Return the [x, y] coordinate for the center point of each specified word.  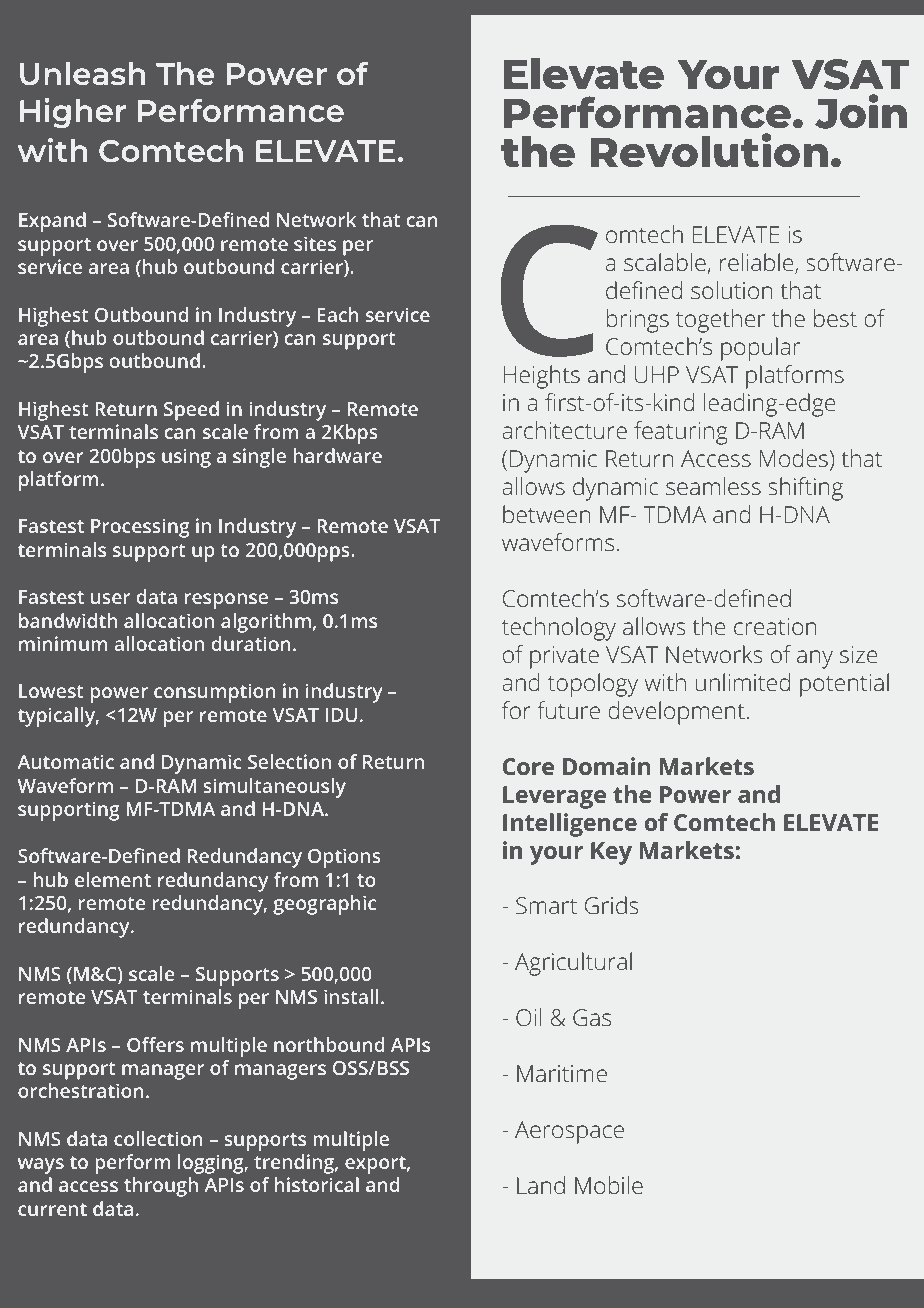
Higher [73, 113]
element [113, 879]
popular [760, 349]
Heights [542, 377]
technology [559, 629]
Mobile [609, 1185]
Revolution [709, 150]
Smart [546, 905]
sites [315, 243]
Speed [191, 411]
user [110, 598]
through [161, 1187]
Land [541, 1185]
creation [775, 626]
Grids [611, 905]
